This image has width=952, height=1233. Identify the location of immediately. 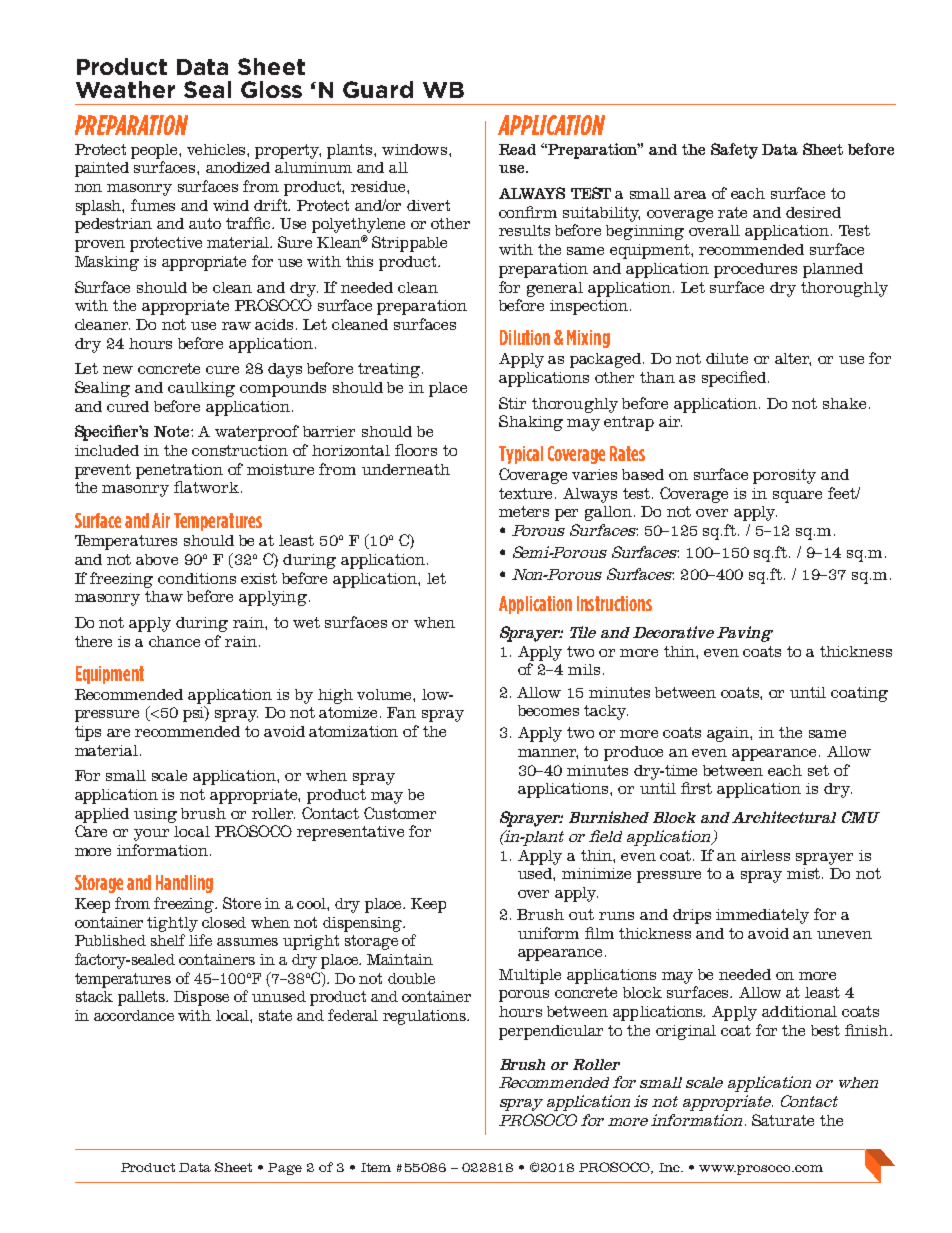
(762, 916).
